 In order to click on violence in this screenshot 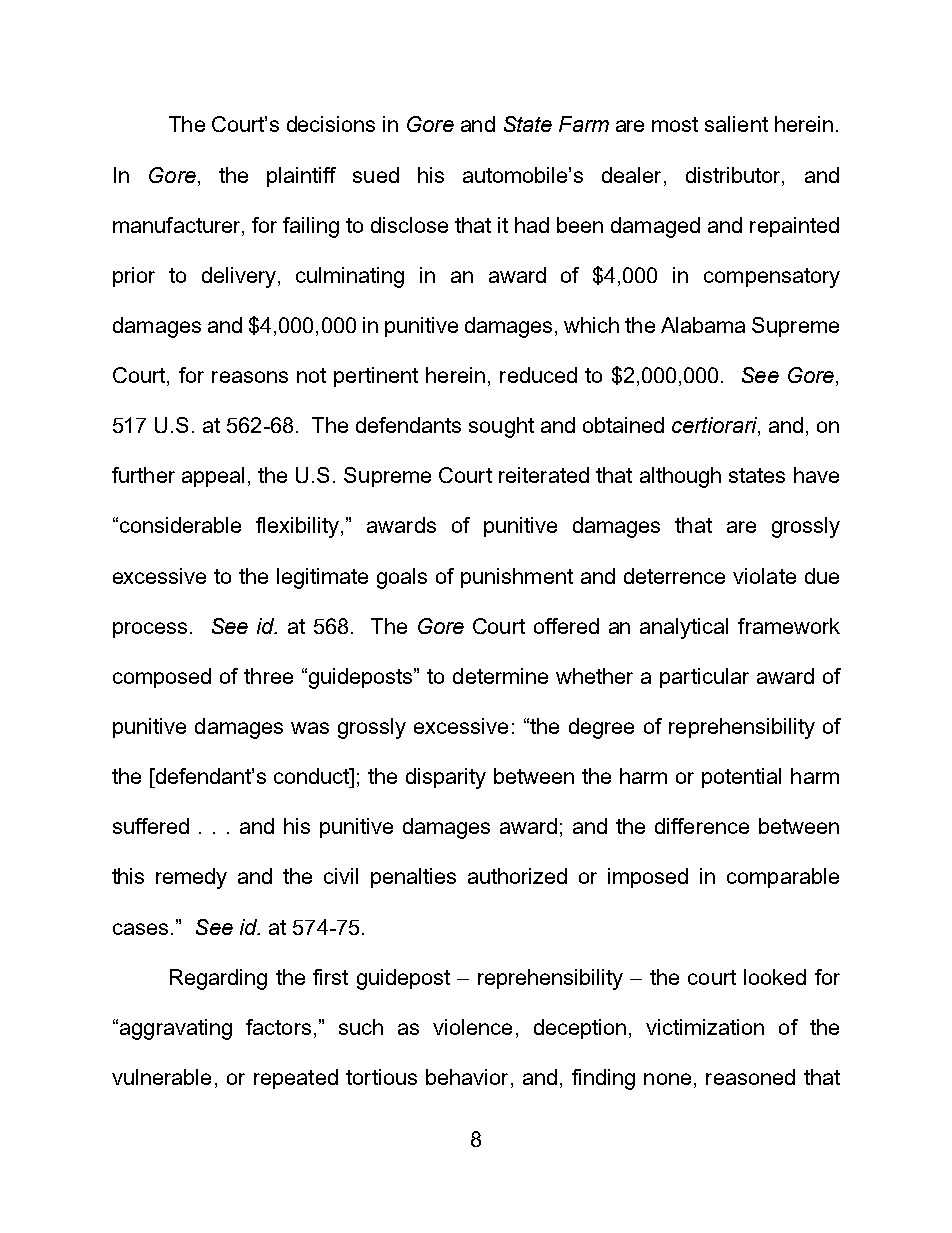, I will do `click(472, 1027)`.
